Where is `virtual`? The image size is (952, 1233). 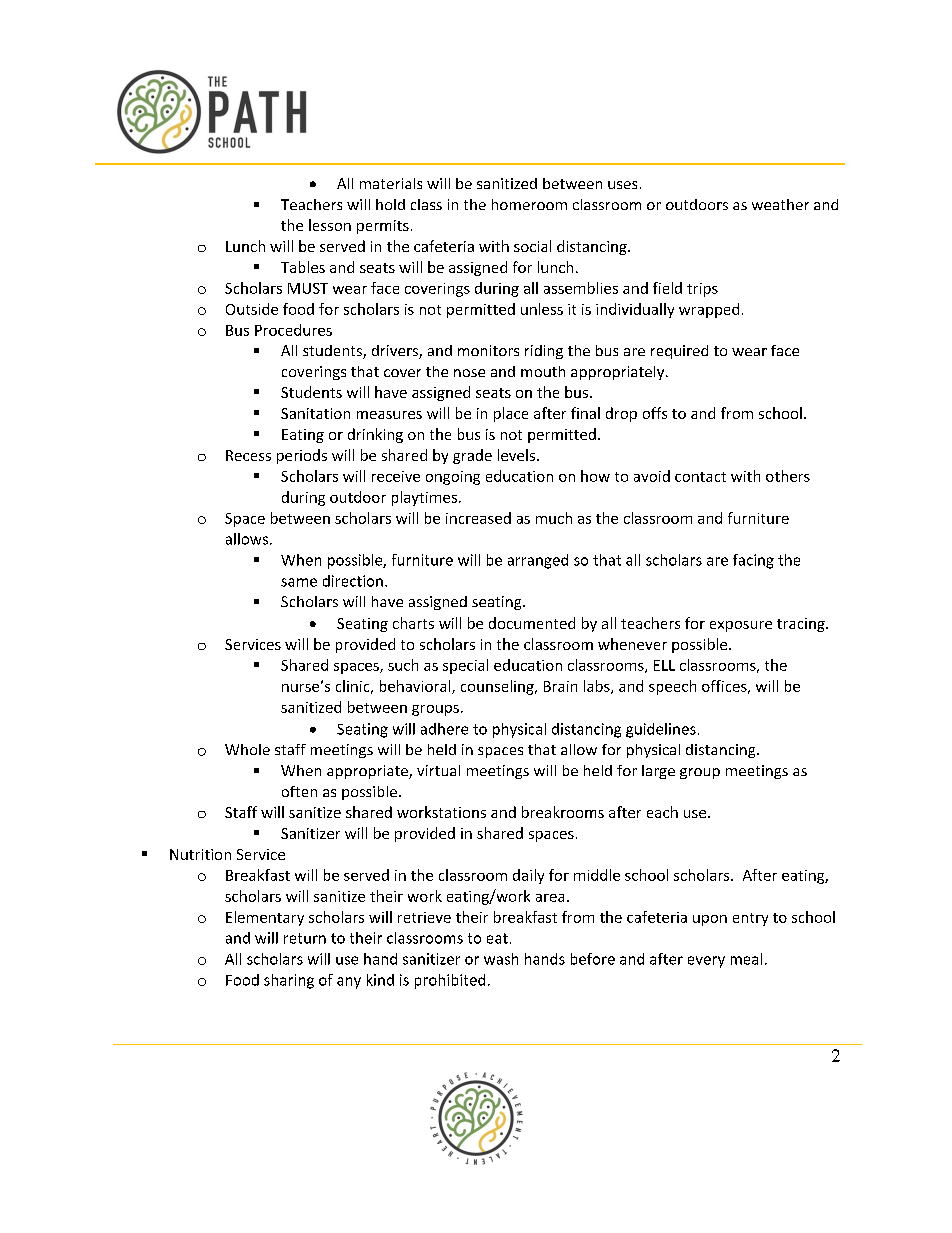
virtual is located at coordinates (438, 770).
